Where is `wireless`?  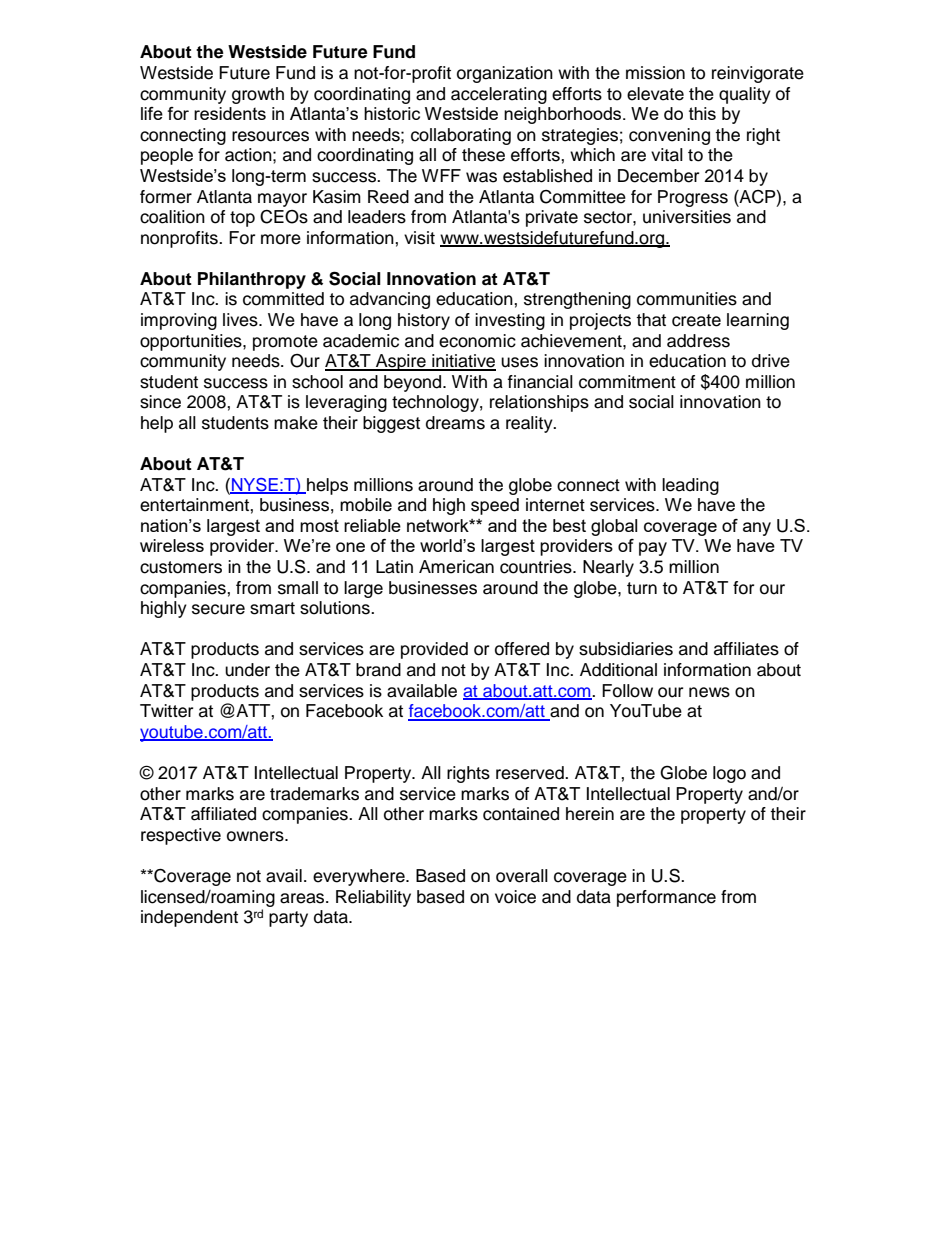 wireless is located at coordinates (172, 545).
